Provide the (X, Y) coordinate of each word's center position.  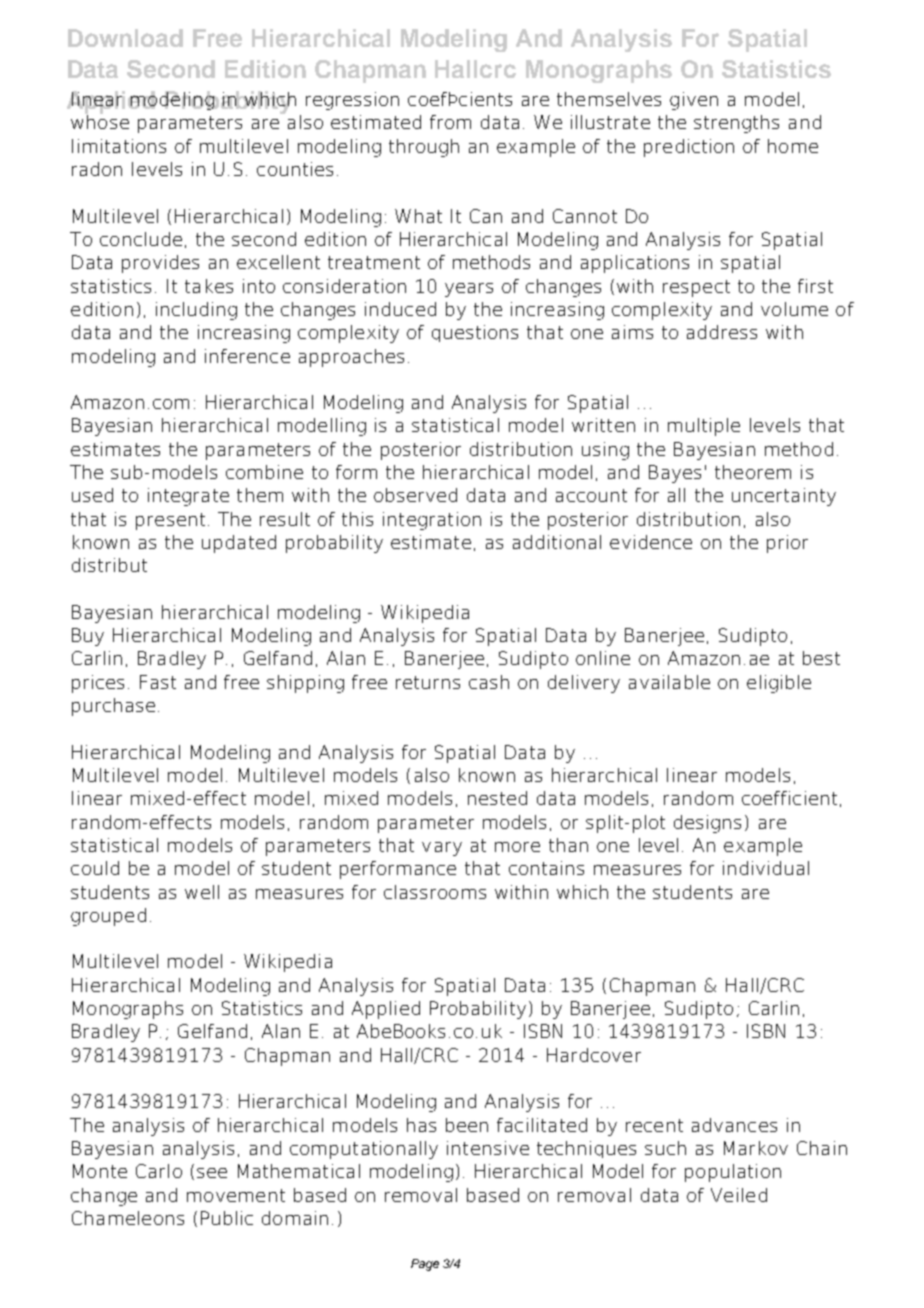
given (694, 101)
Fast (158, 682)
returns (428, 682)
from (450, 122)
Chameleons (128, 1218)
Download (125, 38)
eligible (779, 684)
